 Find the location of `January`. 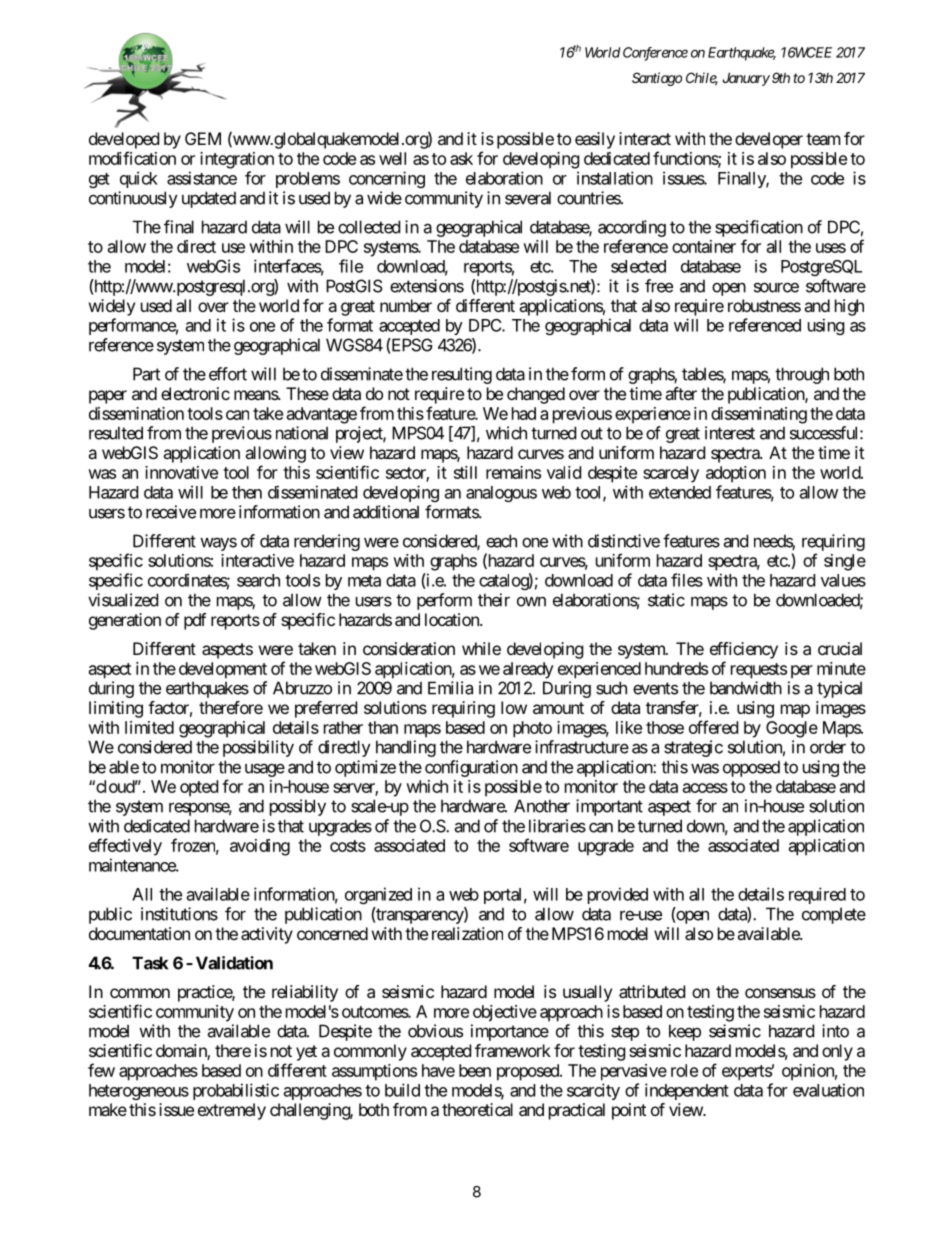

January is located at coordinates (746, 79).
